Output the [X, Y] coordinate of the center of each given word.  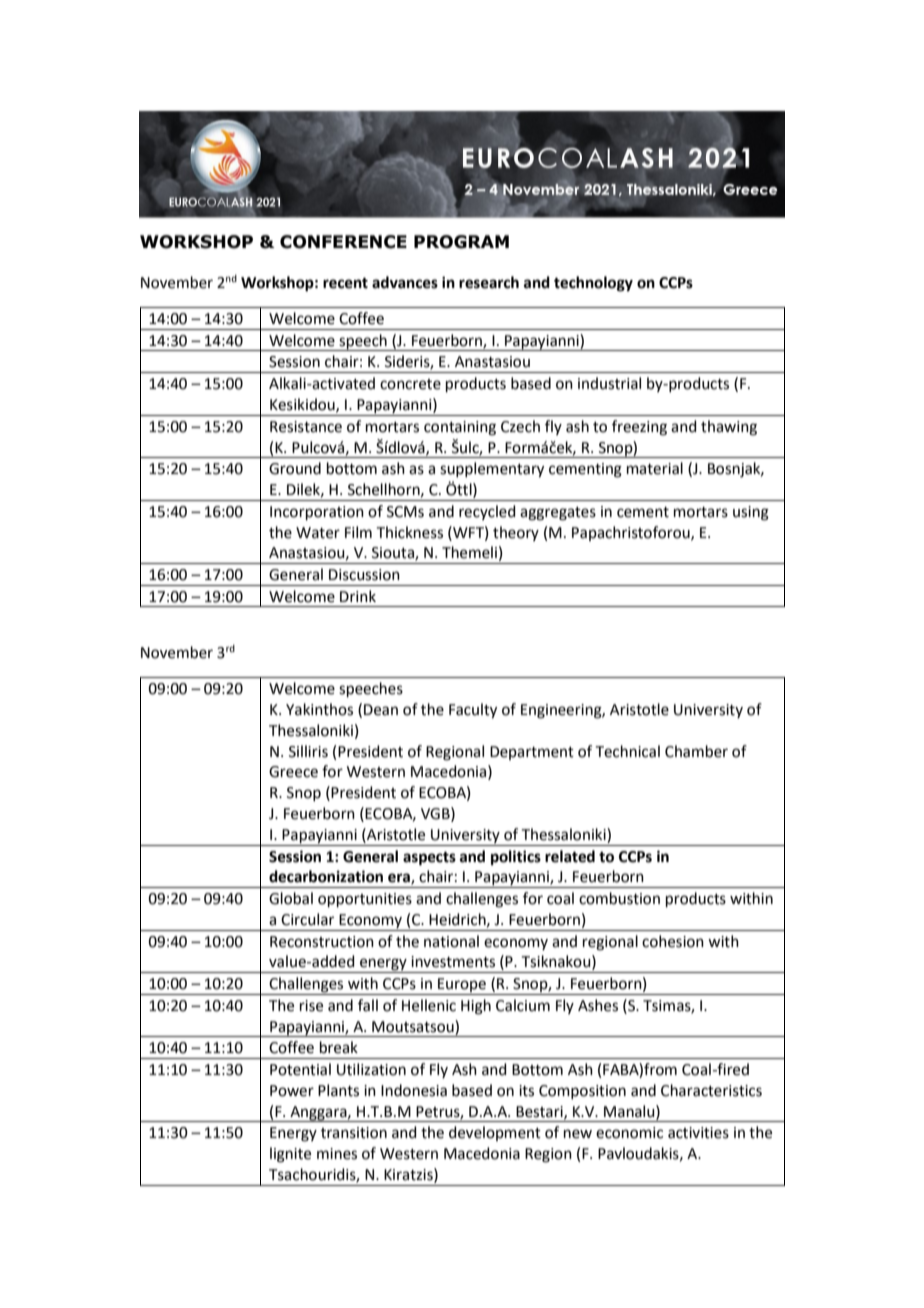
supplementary [492, 470]
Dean [381, 710]
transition [354, 1133]
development [495, 1133]
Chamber [696, 751]
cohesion [673, 941]
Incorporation [317, 513]
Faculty [473, 711]
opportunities [365, 900]
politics [516, 858]
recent [345, 283]
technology [593, 284]
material [655, 468]
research [489, 282]
